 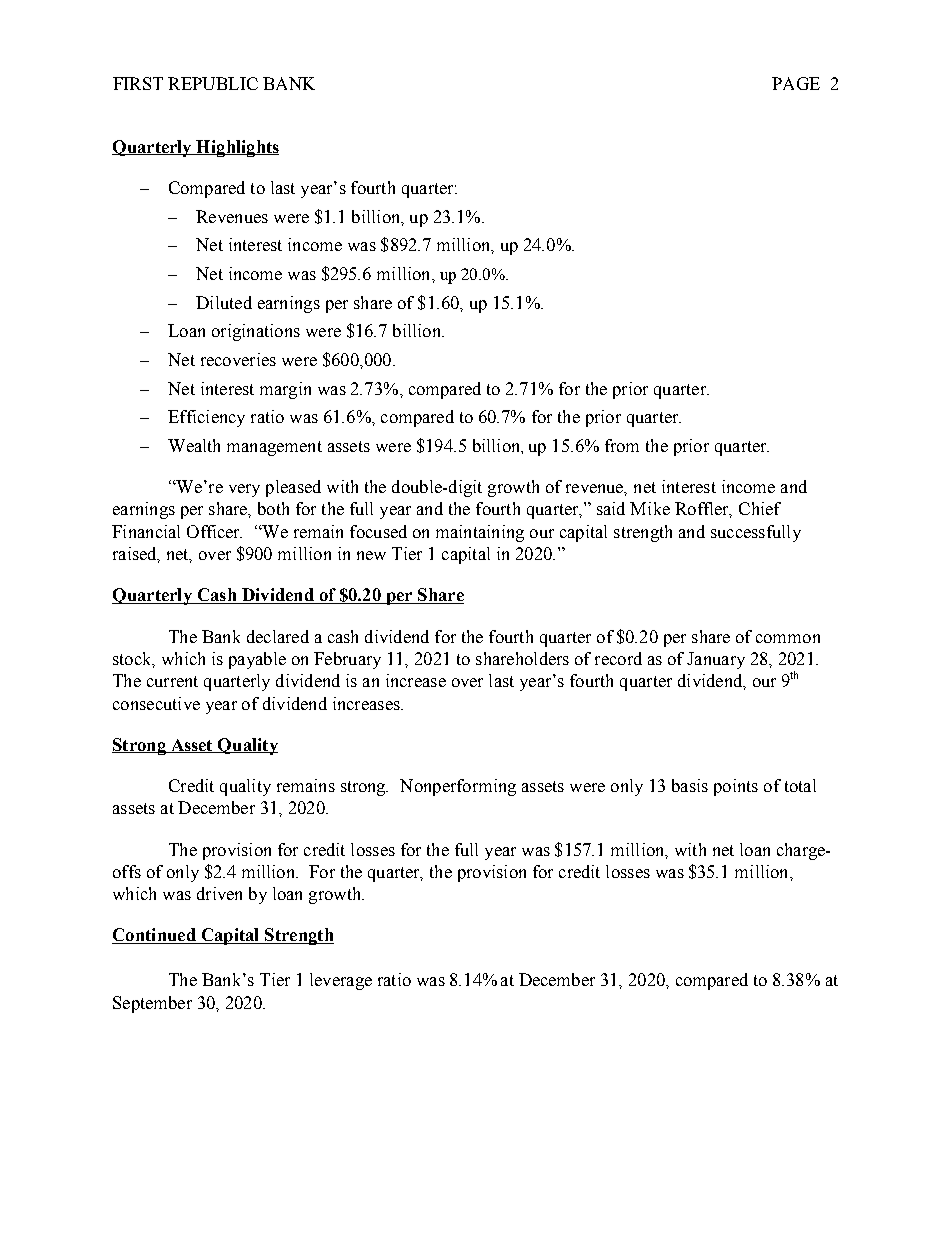 What do you see at coordinates (480, 533) in the screenshot?
I see `maintaining` at bounding box center [480, 533].
